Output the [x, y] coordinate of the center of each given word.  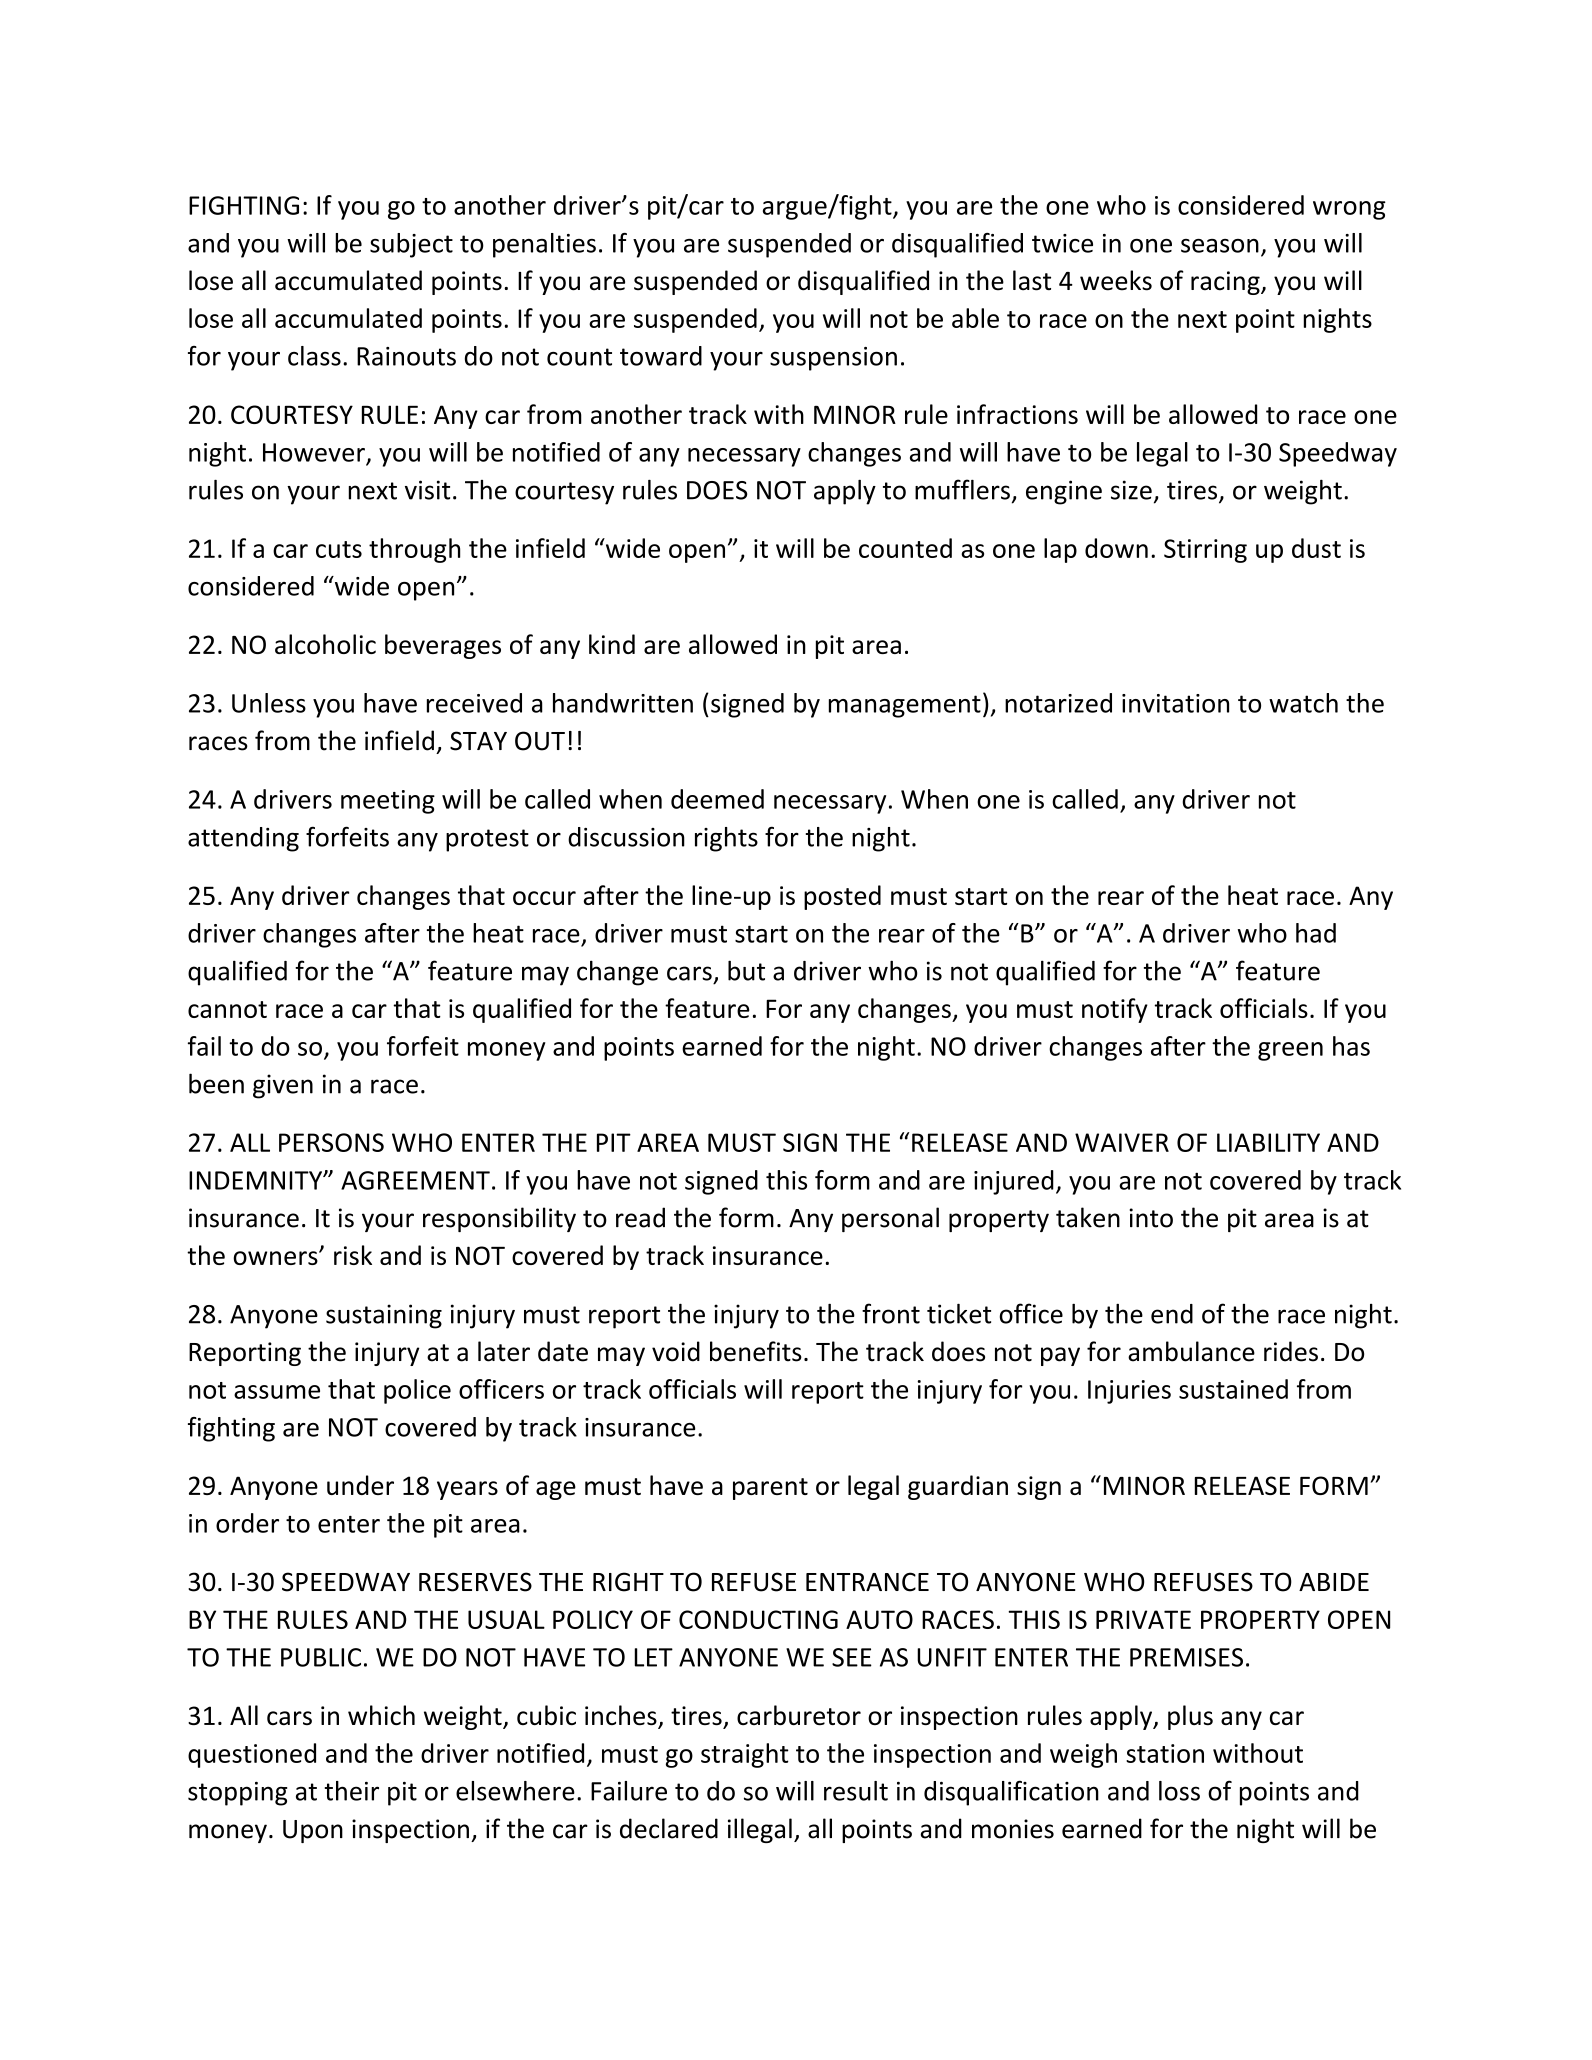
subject [411, 245]
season [1220, 246]
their [352, 1791]
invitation [1175, 703]
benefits [756, 1351]
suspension [833, 359]
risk [353, 1255]
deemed [717, 799]
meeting [388, 802]
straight [745, 1755]
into [1151, 1218]
